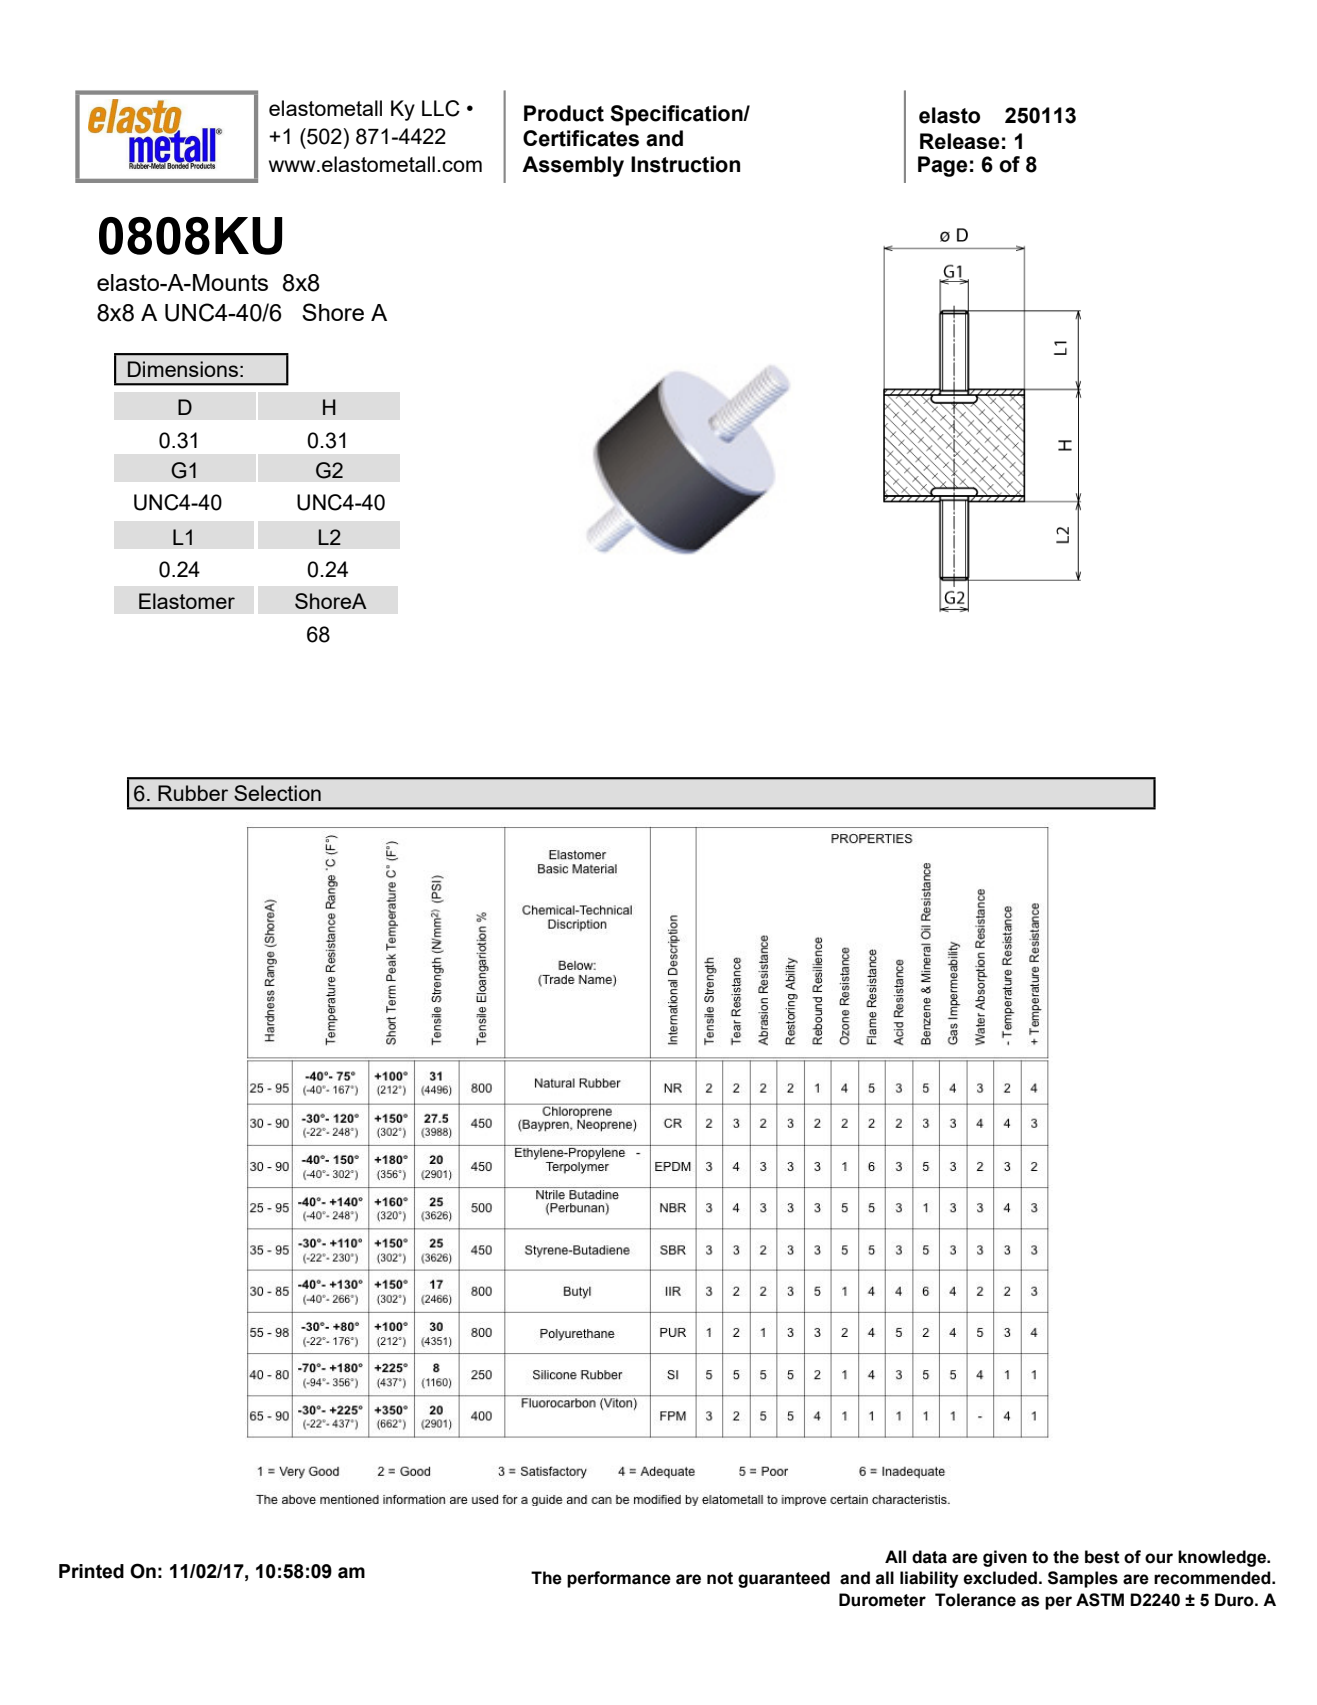  I want to click on Page, so click(943, 166).
